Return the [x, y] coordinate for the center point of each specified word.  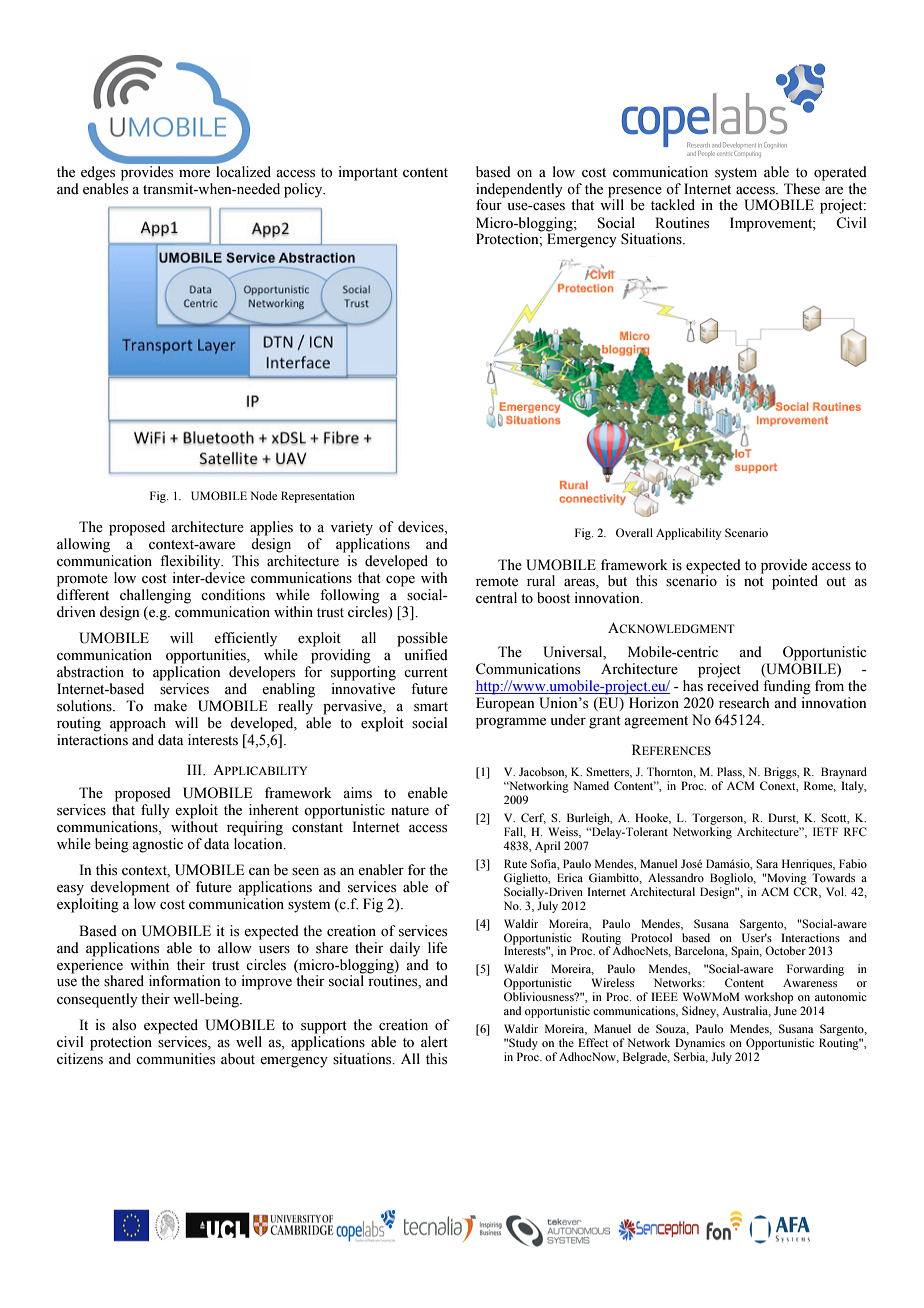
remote [497, 582]
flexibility [191, 562]
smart [431, 707]
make [170, 706]
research [744, 703]
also [124, 1025]
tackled [673, 205]
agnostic [157, 845]
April [547, 847]
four [490, 204]
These [802, 189]
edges [98, 173]
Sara [767, 863]
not [754, 582]
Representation [318, 497]
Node [263, 495]
